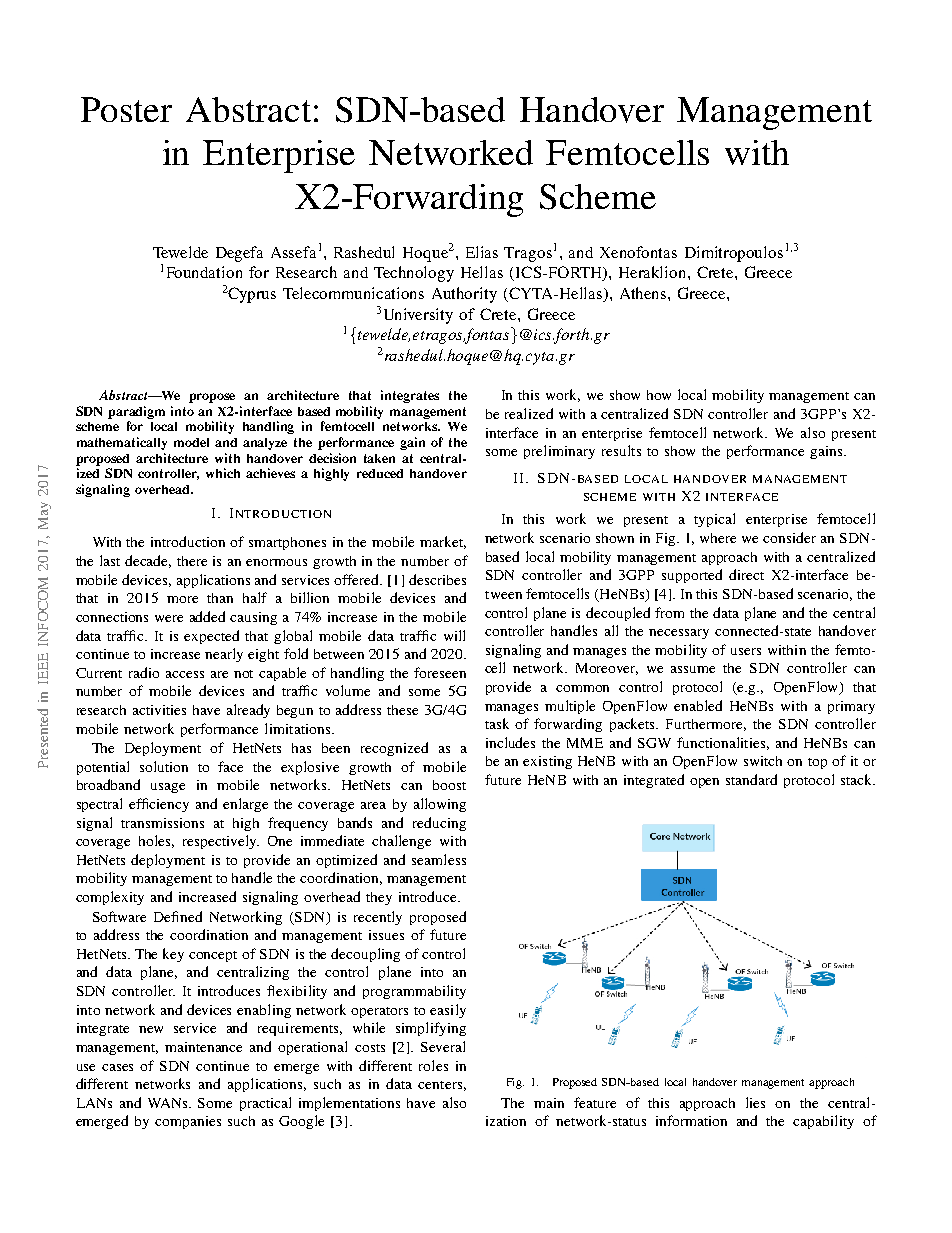 The height and width of the image is (1233, 952). What do you see at coordinates (164, 766) in the image?
I see `solution` at bounding box center [164, 766].
